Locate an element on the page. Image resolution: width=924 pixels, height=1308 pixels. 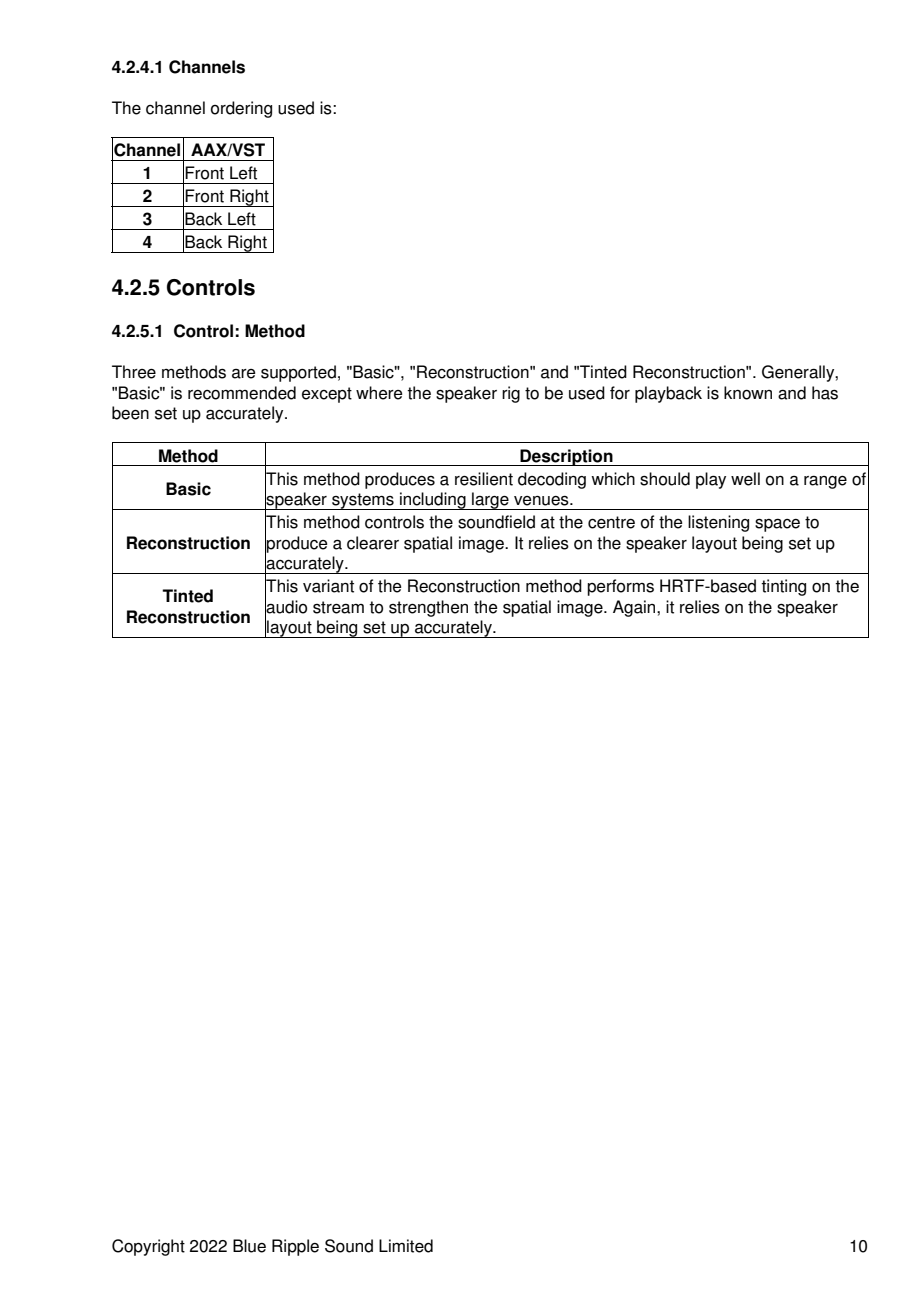
known is located at coordinates (748, 393).
